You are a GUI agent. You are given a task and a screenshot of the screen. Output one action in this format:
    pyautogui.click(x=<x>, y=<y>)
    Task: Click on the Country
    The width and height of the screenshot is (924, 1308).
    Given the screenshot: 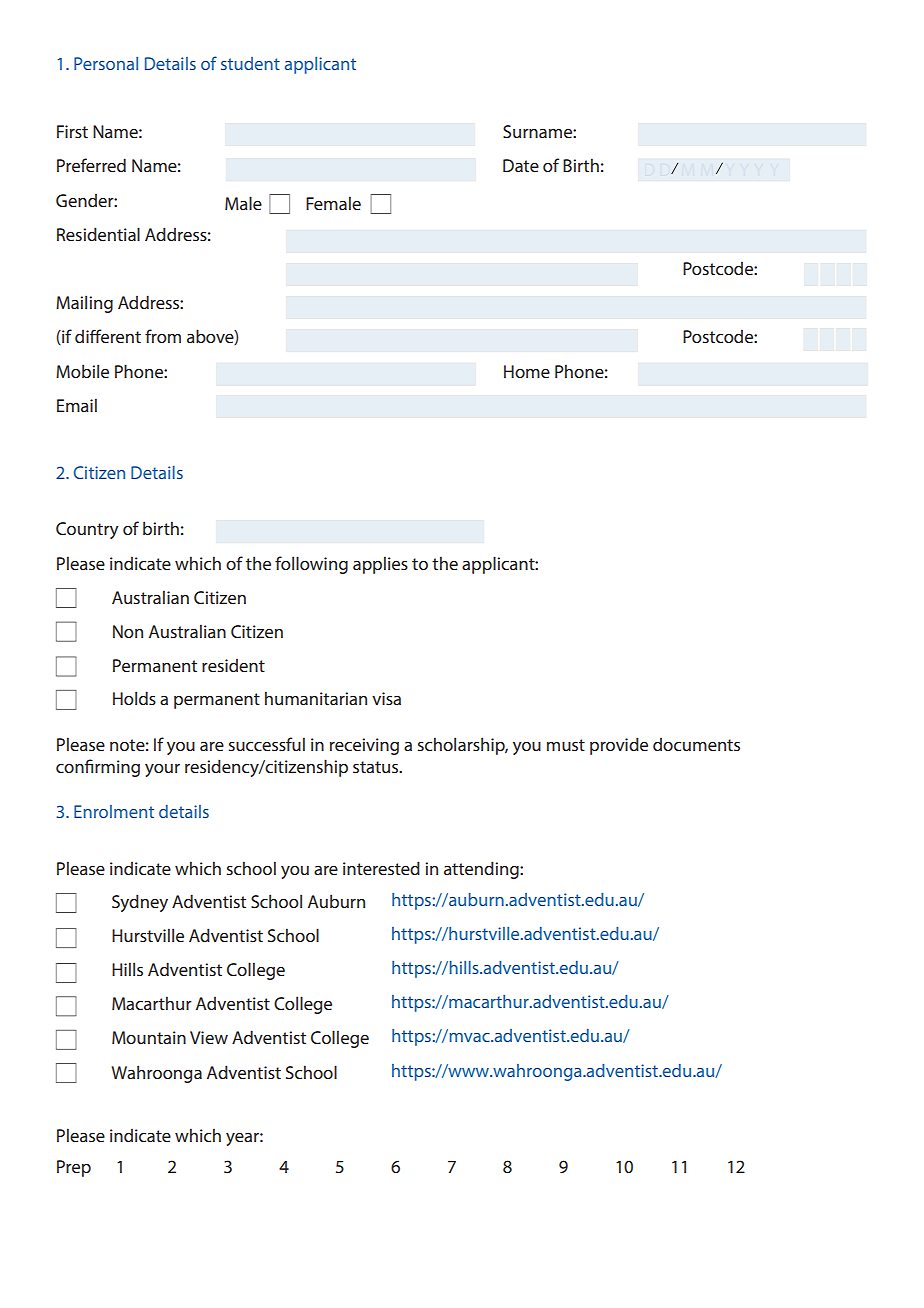 What is the action you would take?
    pyautogui.click(x=87, y=530)
